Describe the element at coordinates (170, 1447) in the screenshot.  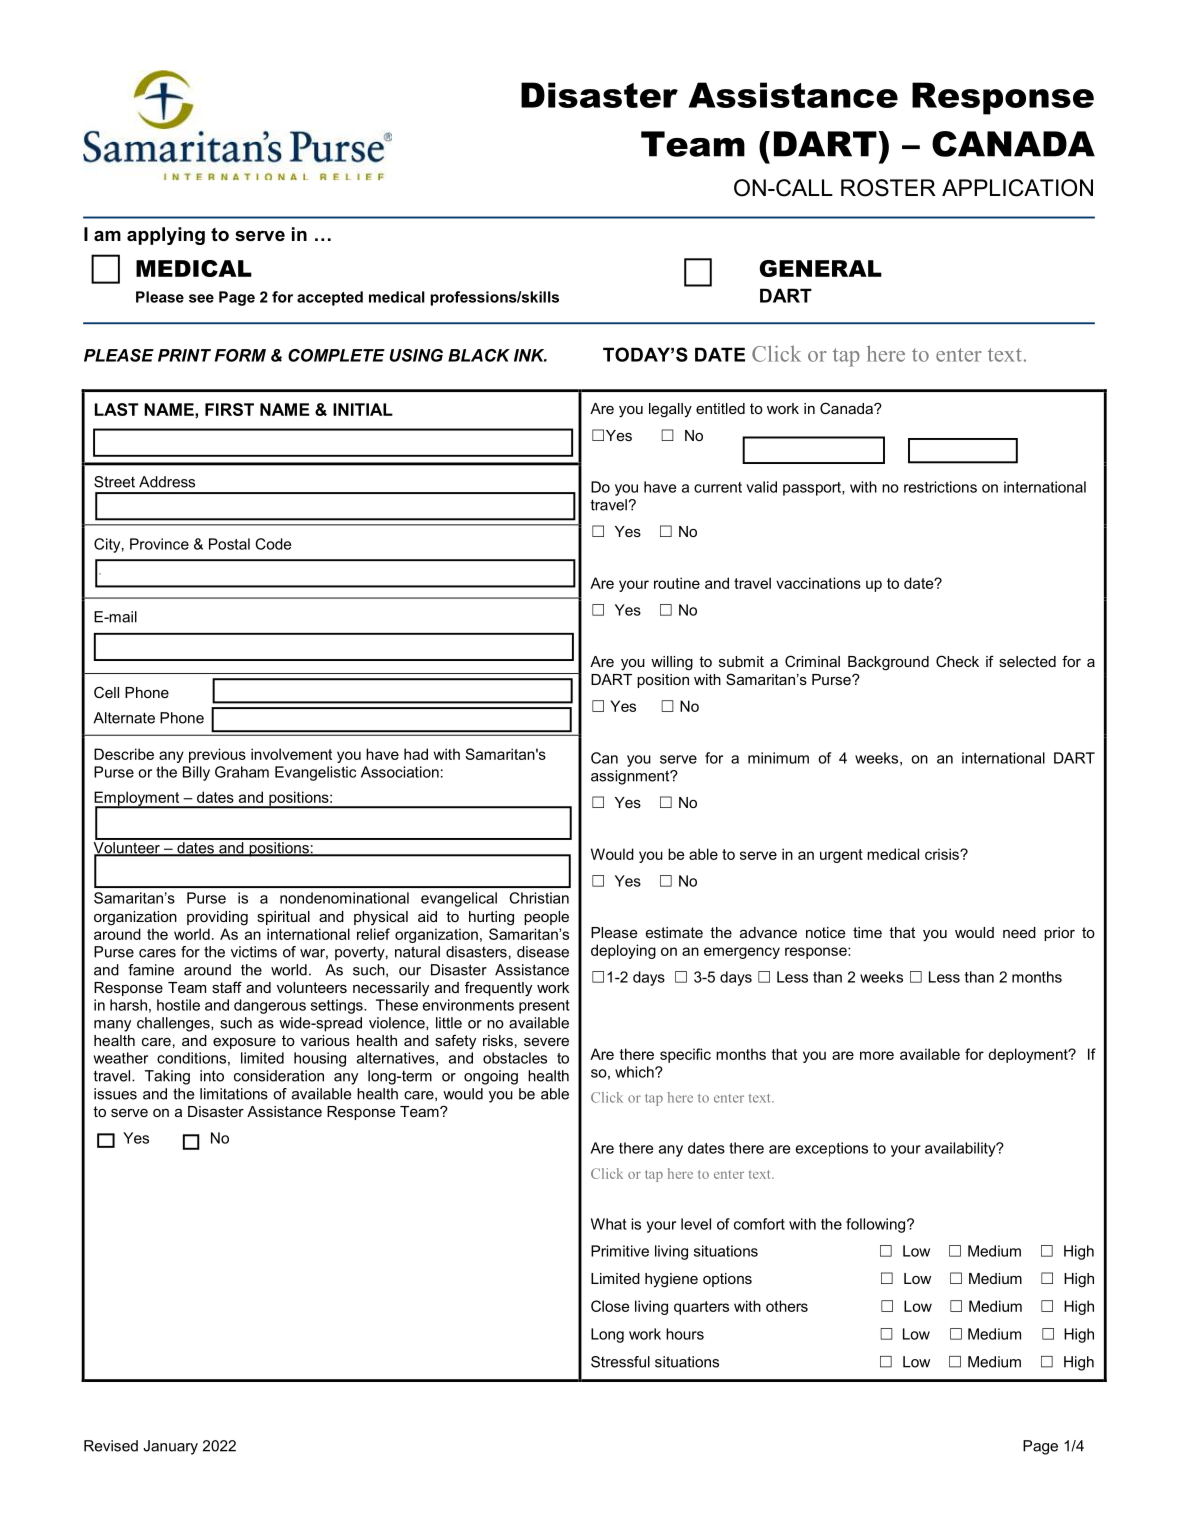
I see `January` at that location.
